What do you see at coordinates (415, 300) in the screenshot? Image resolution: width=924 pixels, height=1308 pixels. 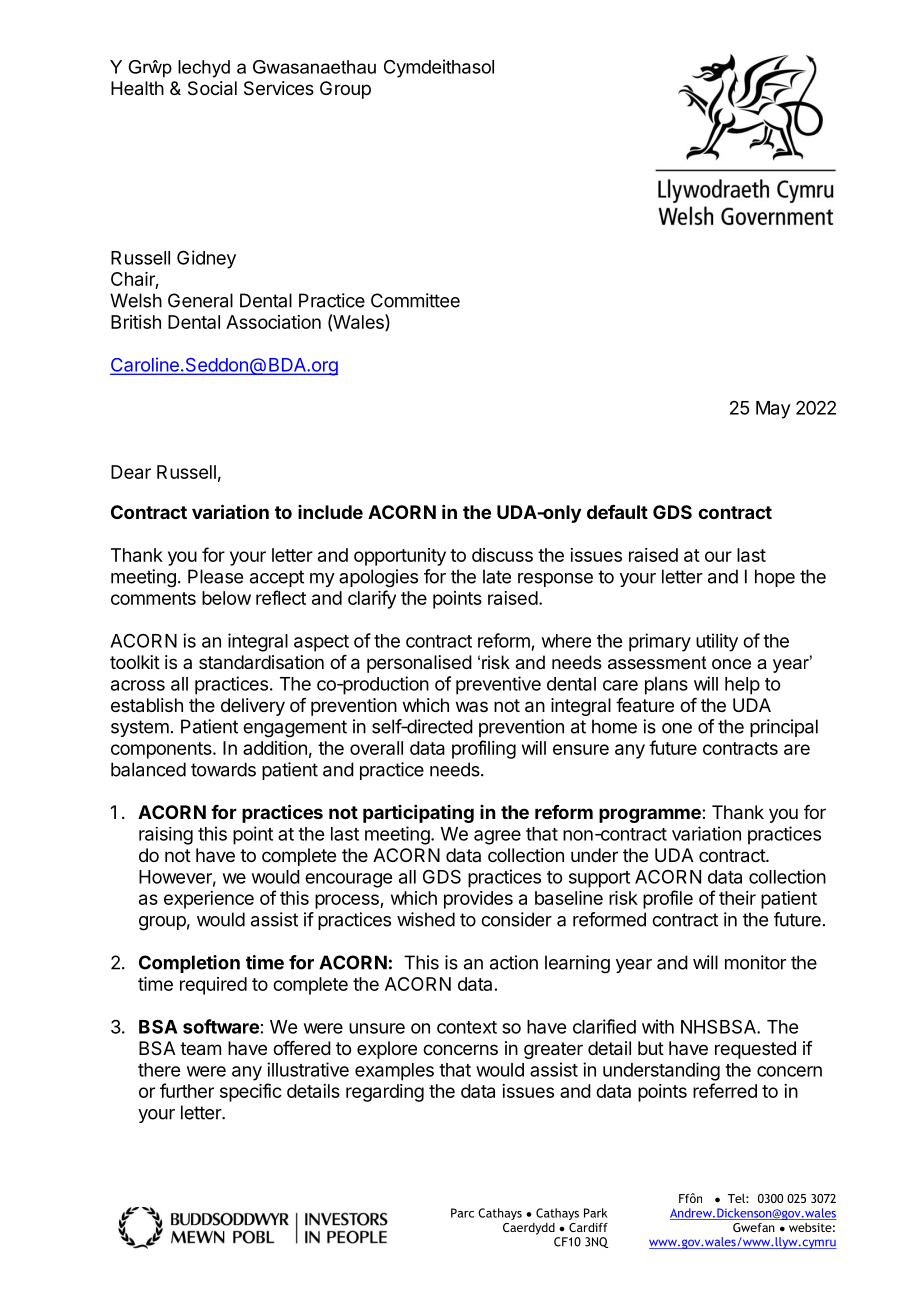 I see `Committee` at bounding box center [415, 300].
